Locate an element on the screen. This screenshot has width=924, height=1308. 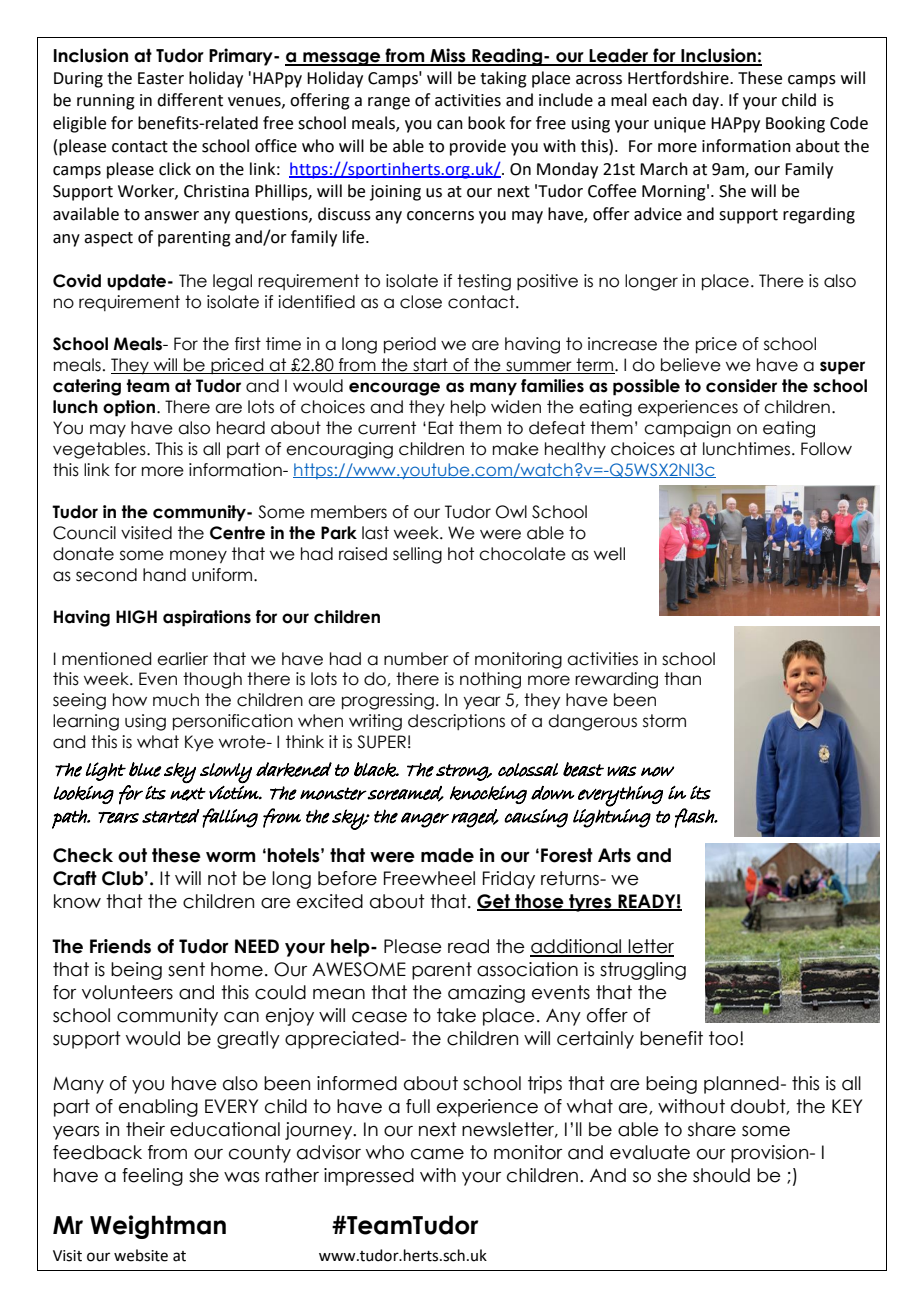
came is located at coordinates (437, 1154).
